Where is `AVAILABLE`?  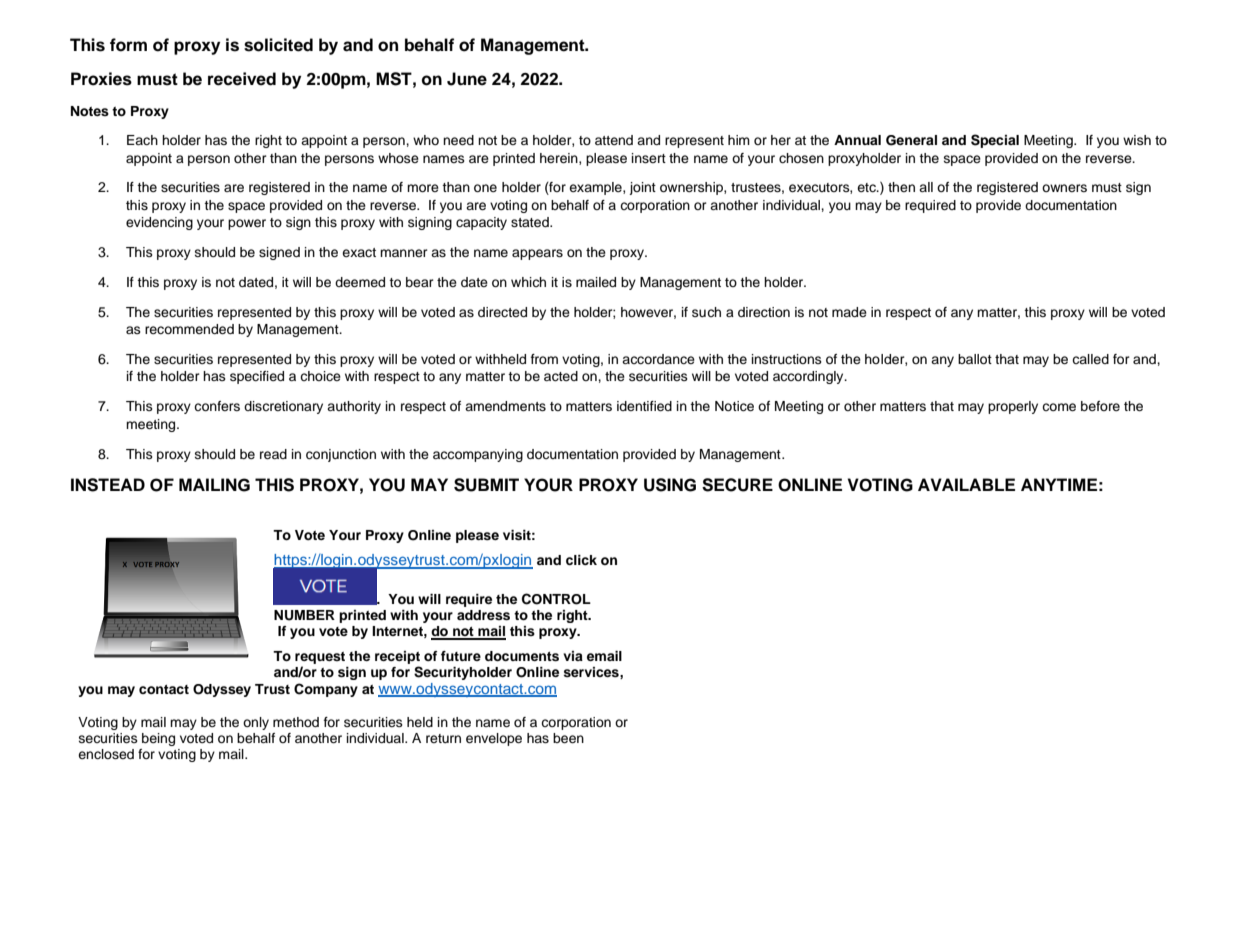
AVAILABLE is located at coordinates (966, 484).
